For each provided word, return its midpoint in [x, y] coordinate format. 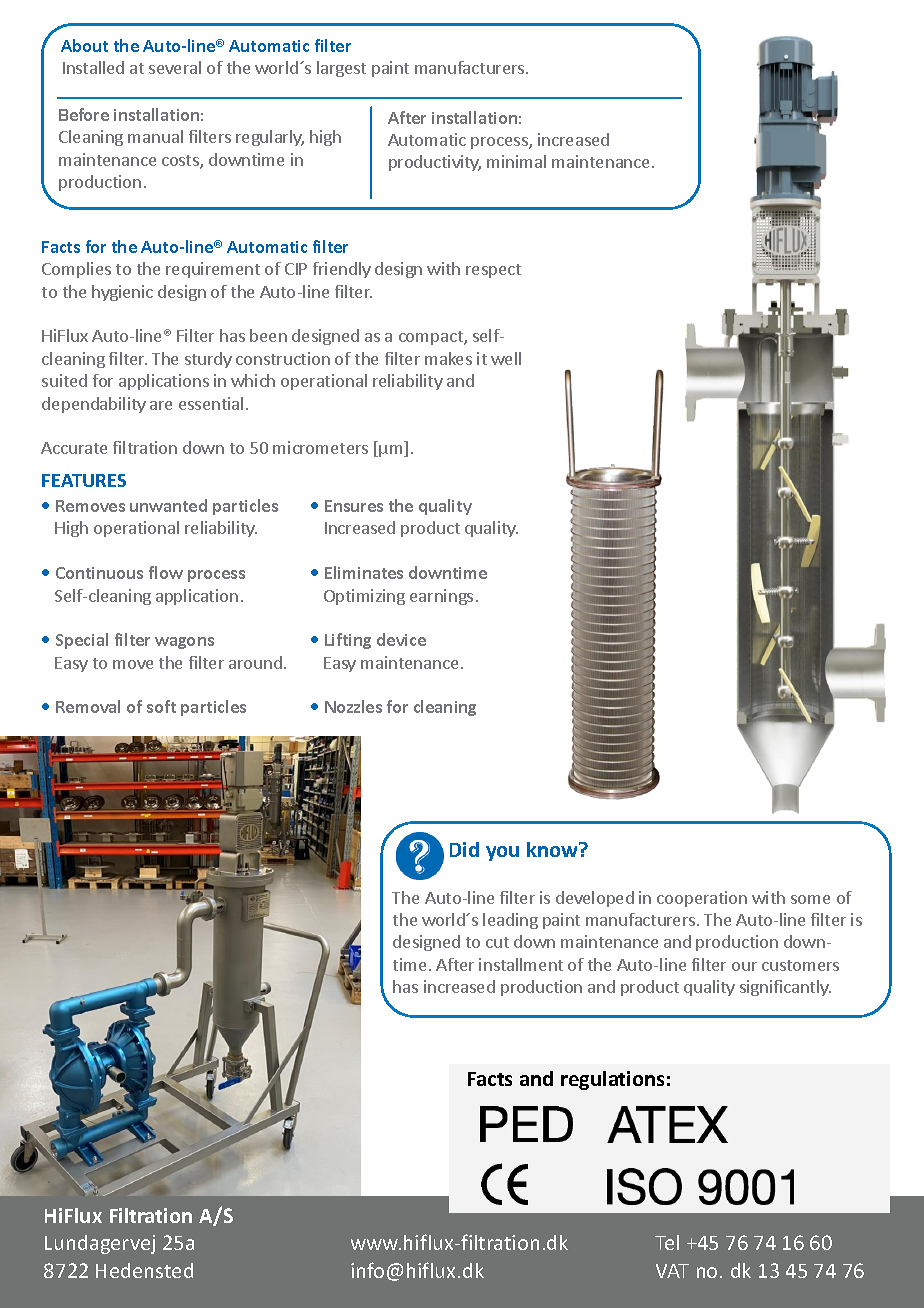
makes [448, 358]
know [554, 849]
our [744, 966]
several [175, 67]
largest [341, 69]
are [161, 405]
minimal [516, 161]
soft [161, 706]
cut [497, 942]
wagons [184, 643]
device [401, 639]
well [506, 358]
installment [521, 964]
